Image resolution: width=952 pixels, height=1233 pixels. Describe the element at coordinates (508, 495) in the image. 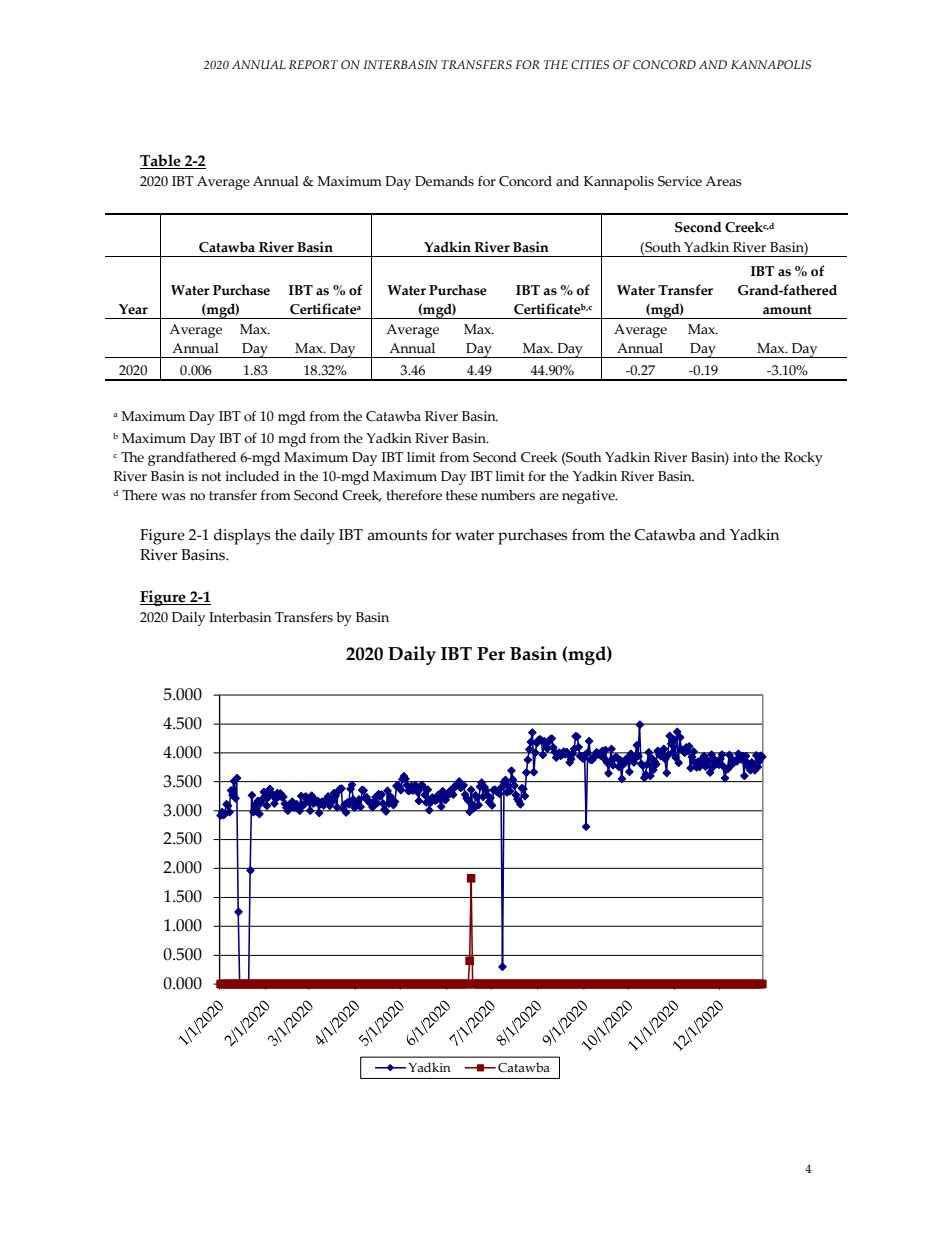

I see `numbers` at that location.
